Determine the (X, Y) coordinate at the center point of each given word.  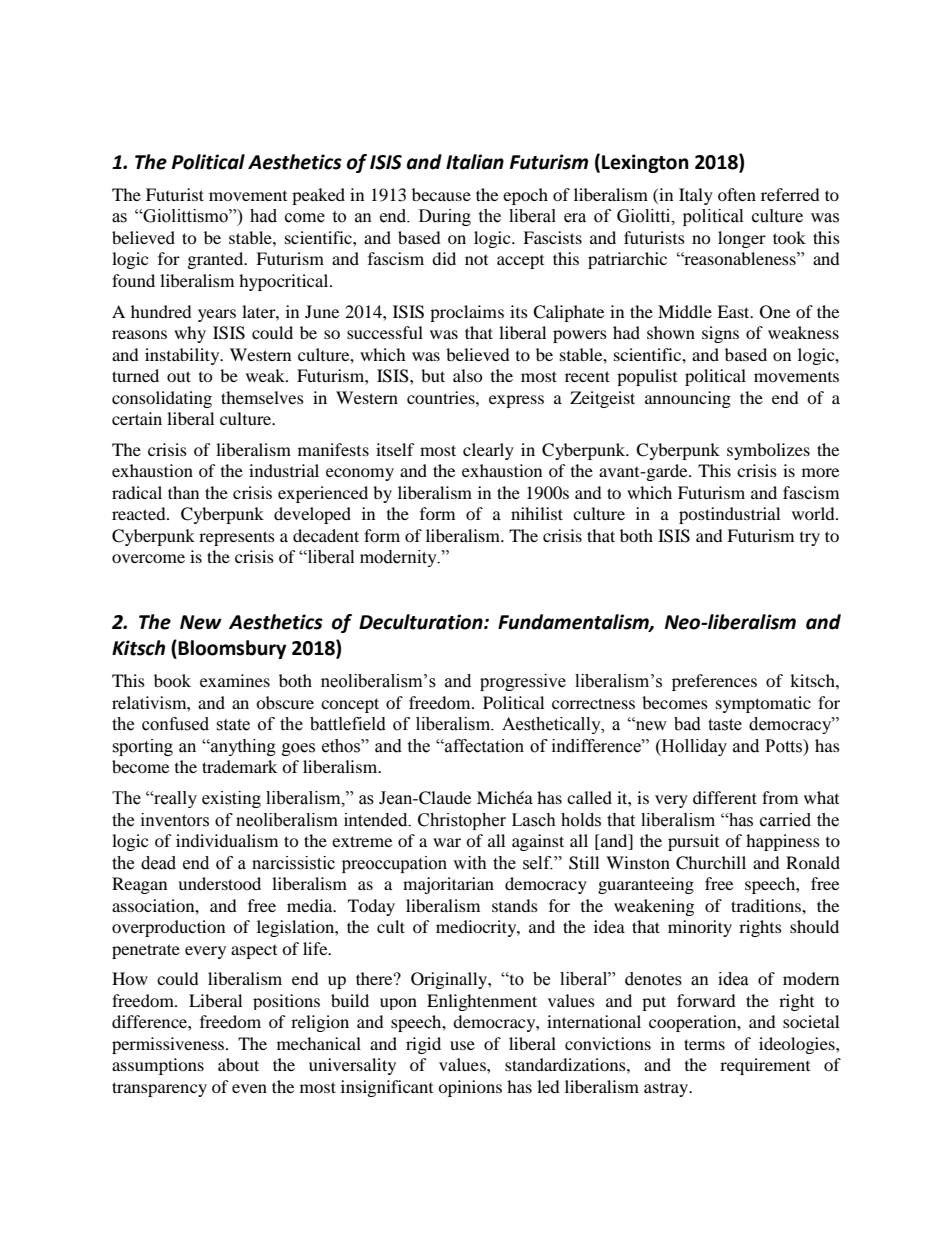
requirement (765, 1066)
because (441, 194)
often (737, 194)
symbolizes (768, 451)
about (238, 1064)
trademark (239, 766)
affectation (483, 746)
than (183, 492)
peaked (318, 196)
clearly (488, 451)
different (725, 797)
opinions (470, 1088)
